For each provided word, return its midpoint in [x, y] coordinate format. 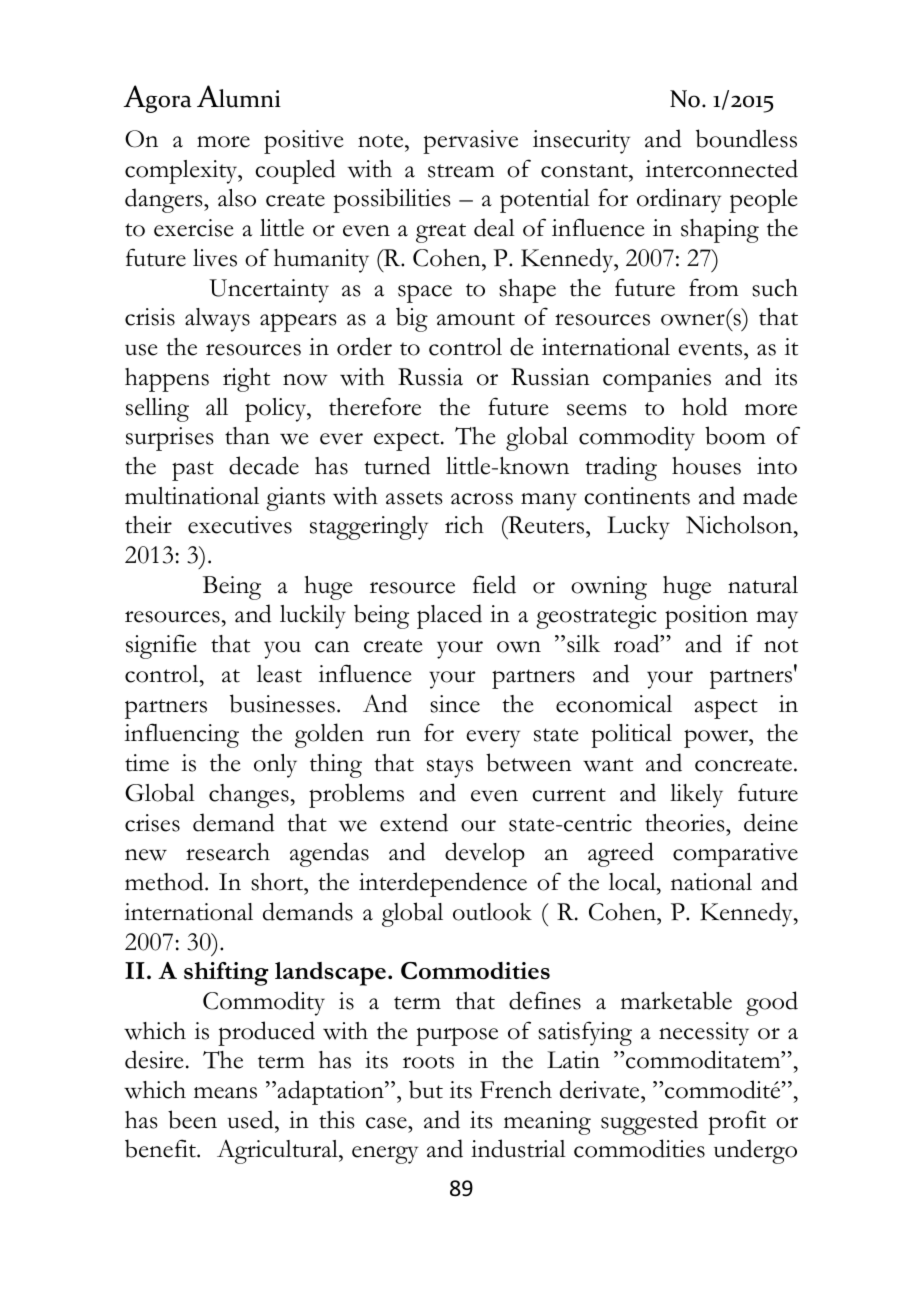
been [192, 1119]
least [279, 674]
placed [449, 616]
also [237, 198]
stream [461, 171]
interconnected [722, 168]
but [426, 1089]
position [706, 617]
